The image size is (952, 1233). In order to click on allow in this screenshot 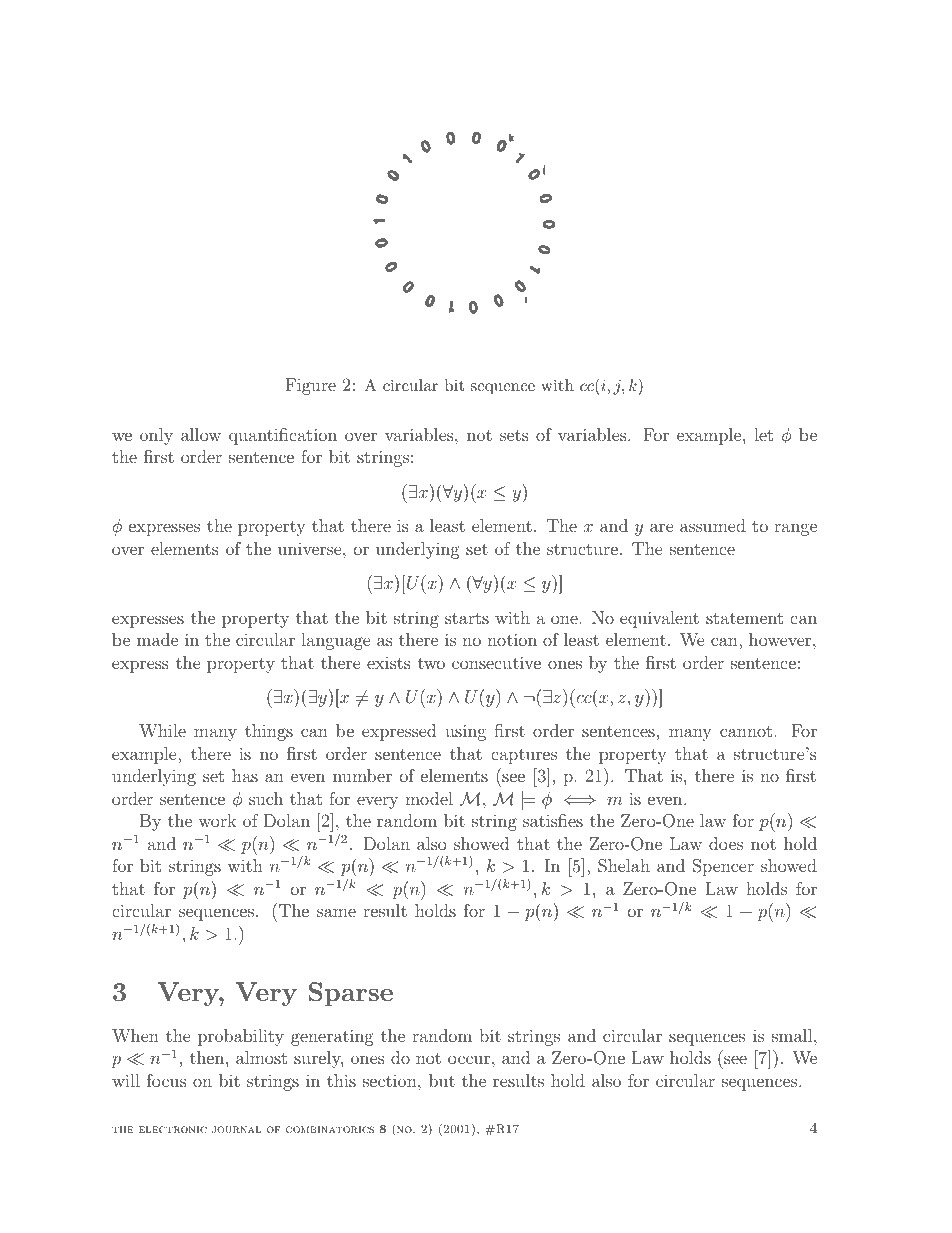, I will do `click(201, 434)`.
